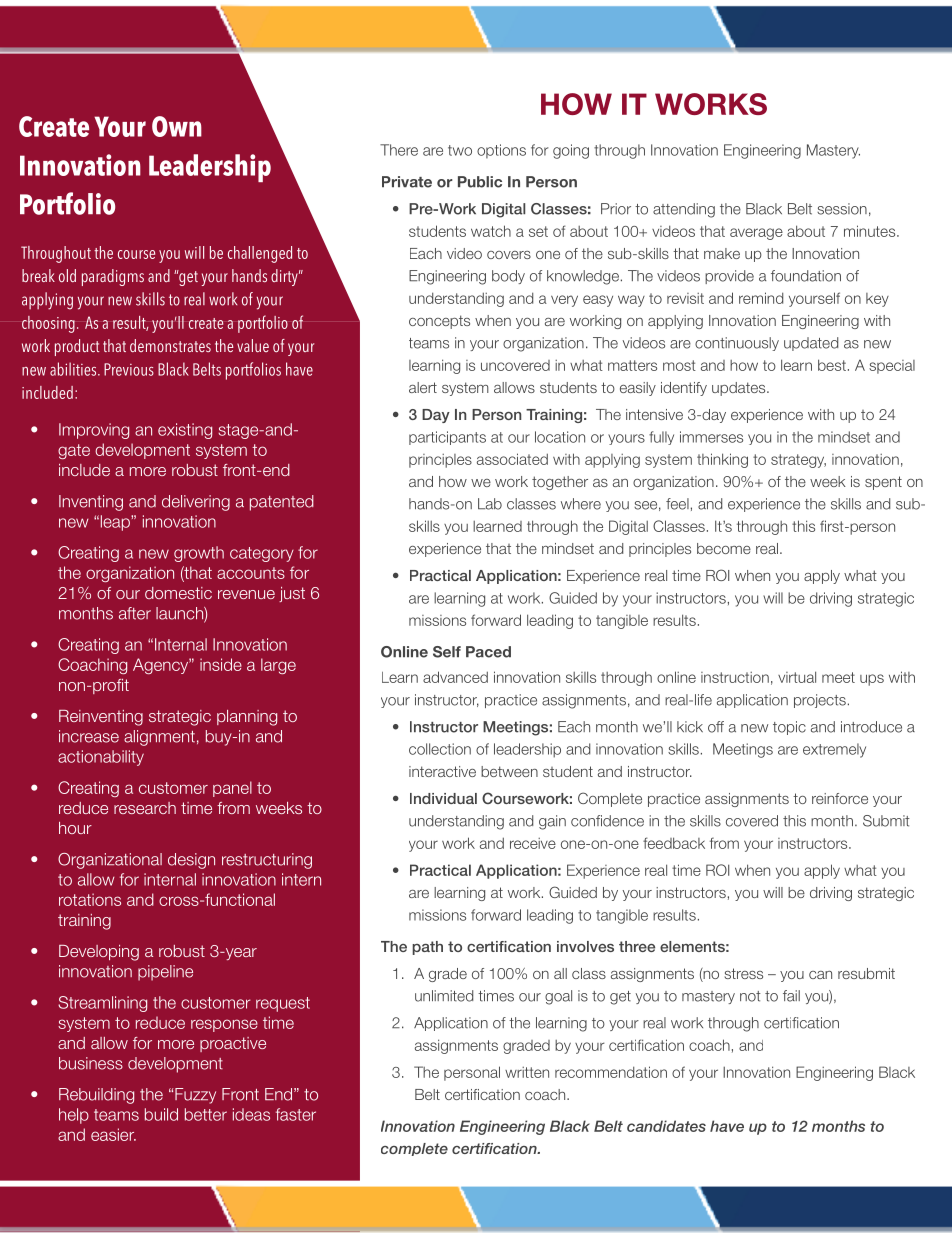 The height and width of the document is (1233, 952). What do you see at coordinates (740, 389) in the document?
I see `updates` at bounding box center [740, 389].
